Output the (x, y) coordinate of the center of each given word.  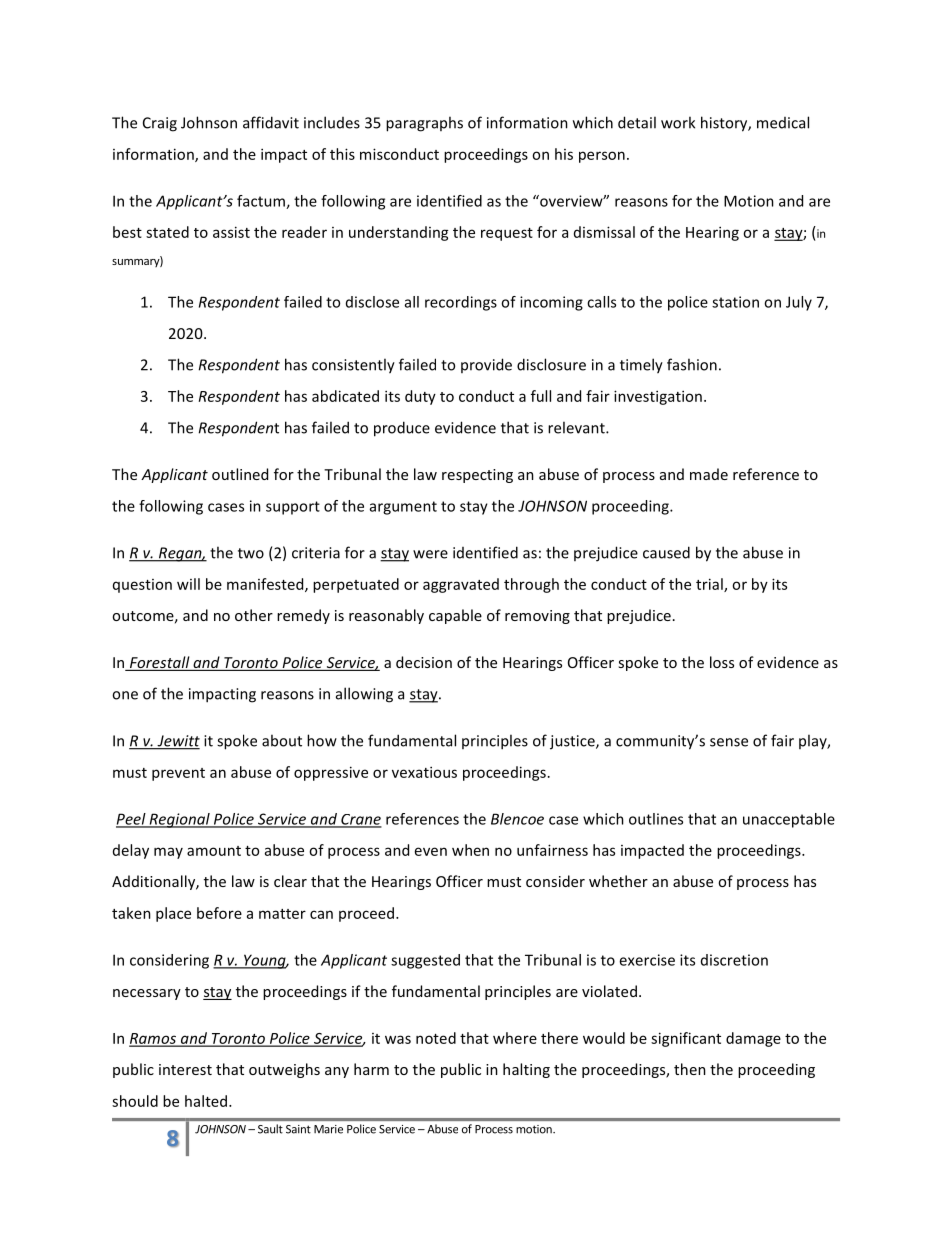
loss (722, 662)
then (690, 1069)
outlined (240, 474)
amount (214, 851)
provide (486, 365)
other (254, 615)
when (470, 850)
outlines (656, 819)
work (678, 122)
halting (526, 1070)
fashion (692, 364)
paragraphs (424, 124)
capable (455, 616)
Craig (160, 124)
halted (207, 1101)
